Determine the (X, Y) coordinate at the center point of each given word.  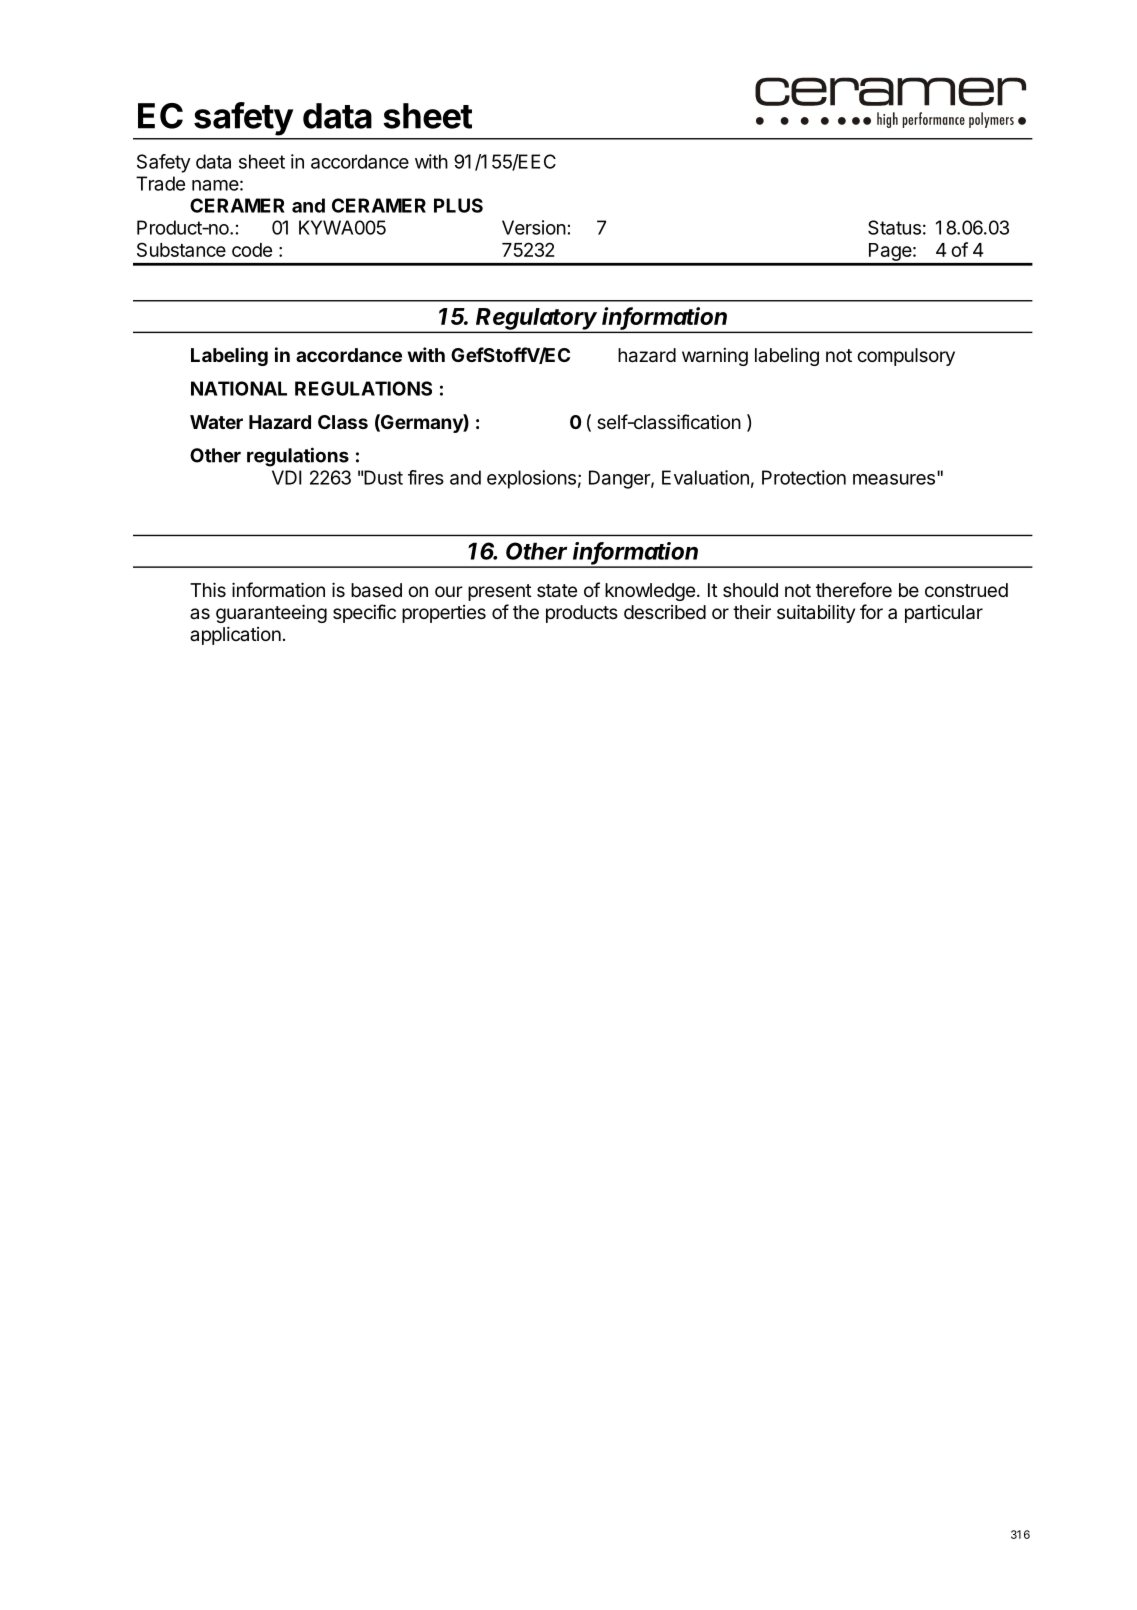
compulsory (906, 357)
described (665, 612)
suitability (816, 613)
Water (216, 422)
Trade (160, 183)
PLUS (458, 205)
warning (715, 357)
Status (894, 227)
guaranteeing (271, 613)
